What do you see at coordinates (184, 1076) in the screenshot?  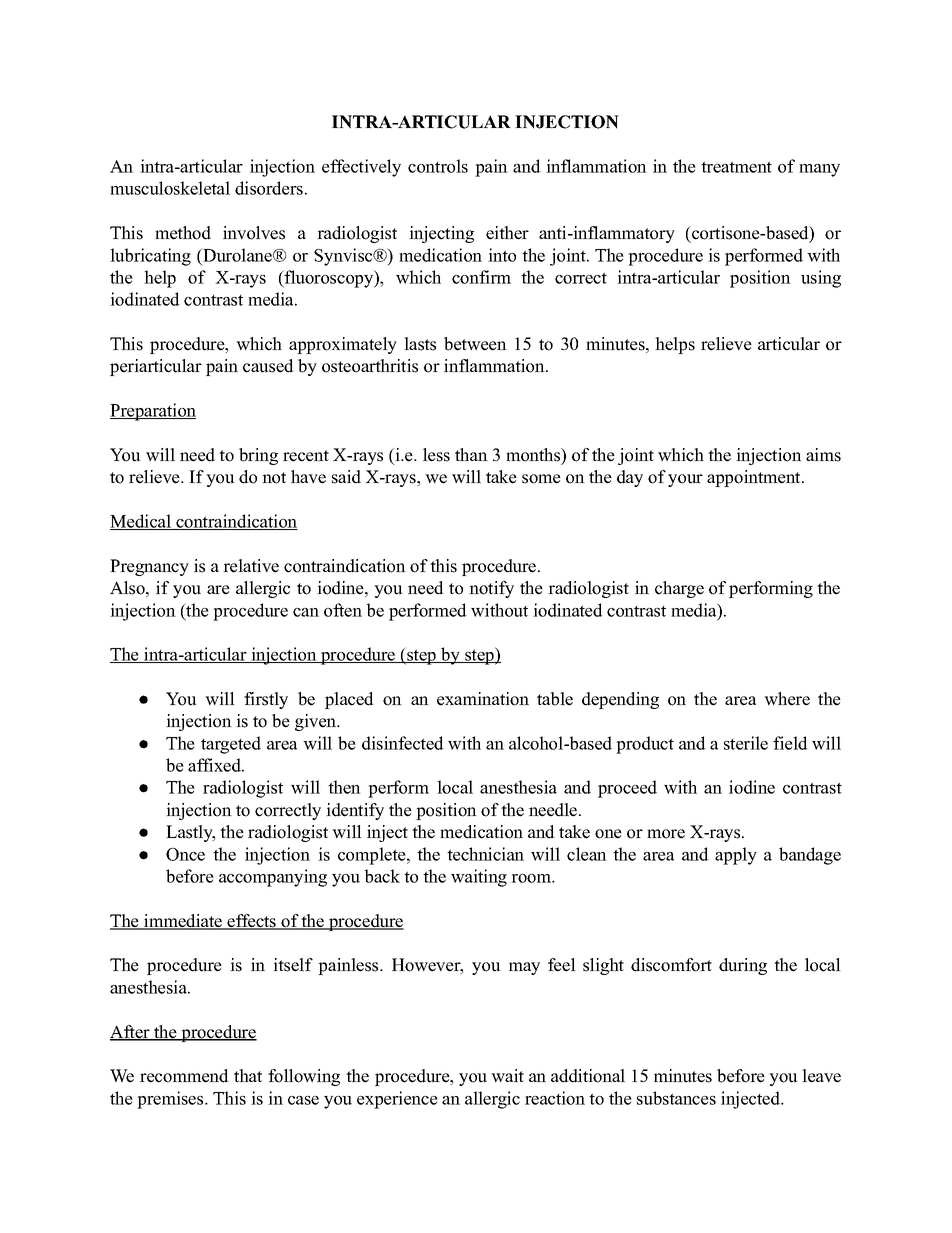 I see `recommend` at bounding box center [184, 1076].
